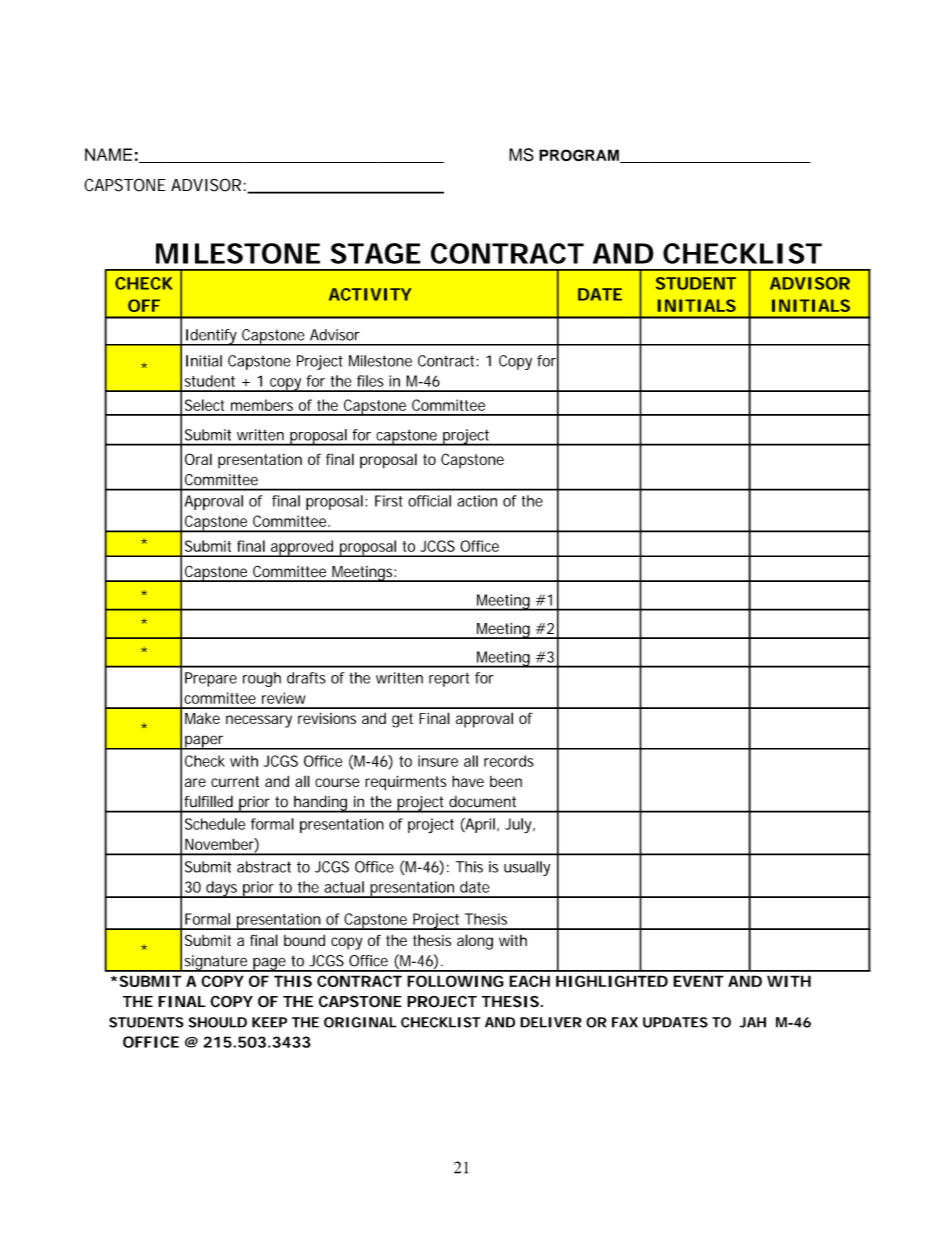 This page has height=1233, width=952. I want to click on current, so click(235, 781).
